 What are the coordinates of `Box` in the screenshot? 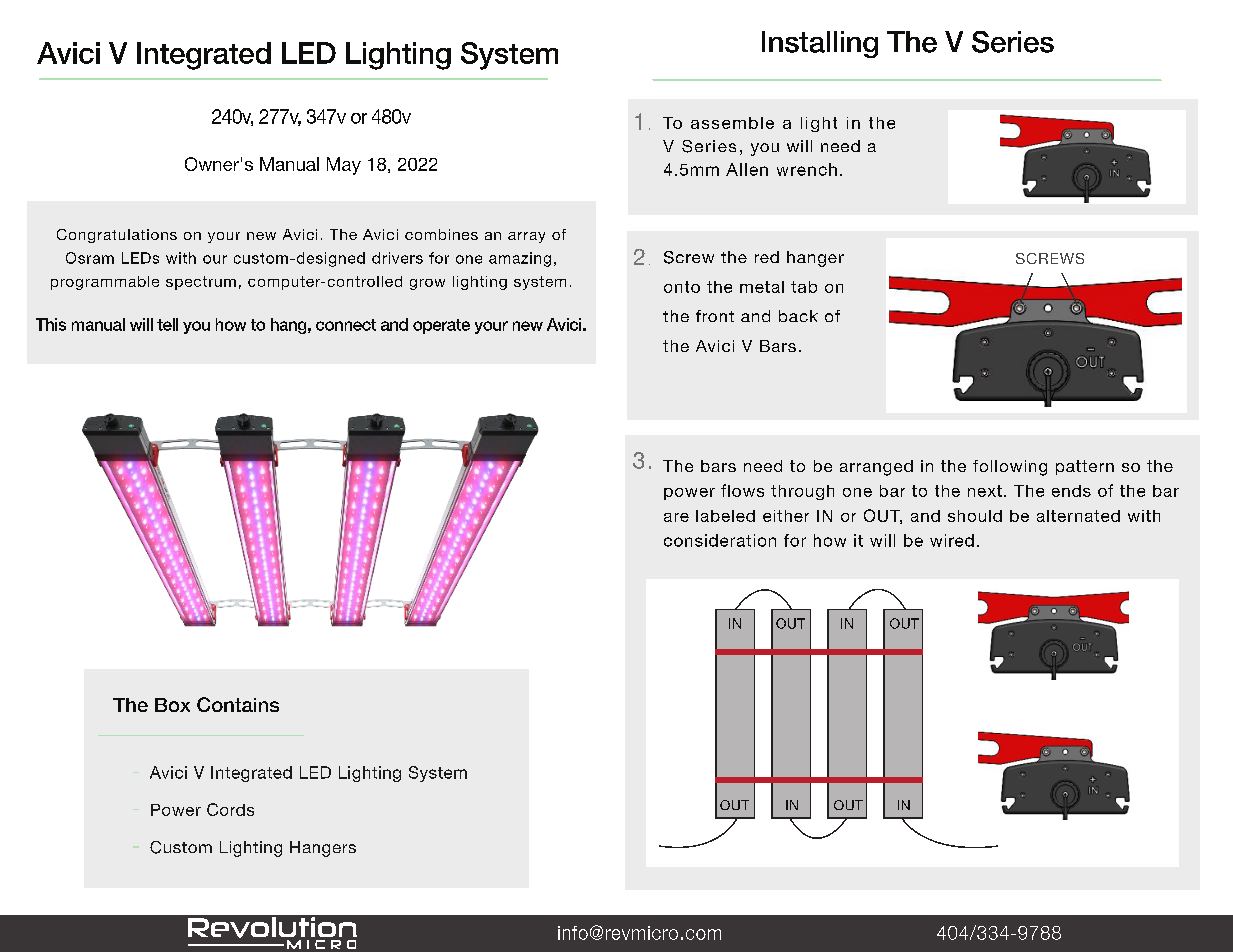 It's located at (172, 705).
